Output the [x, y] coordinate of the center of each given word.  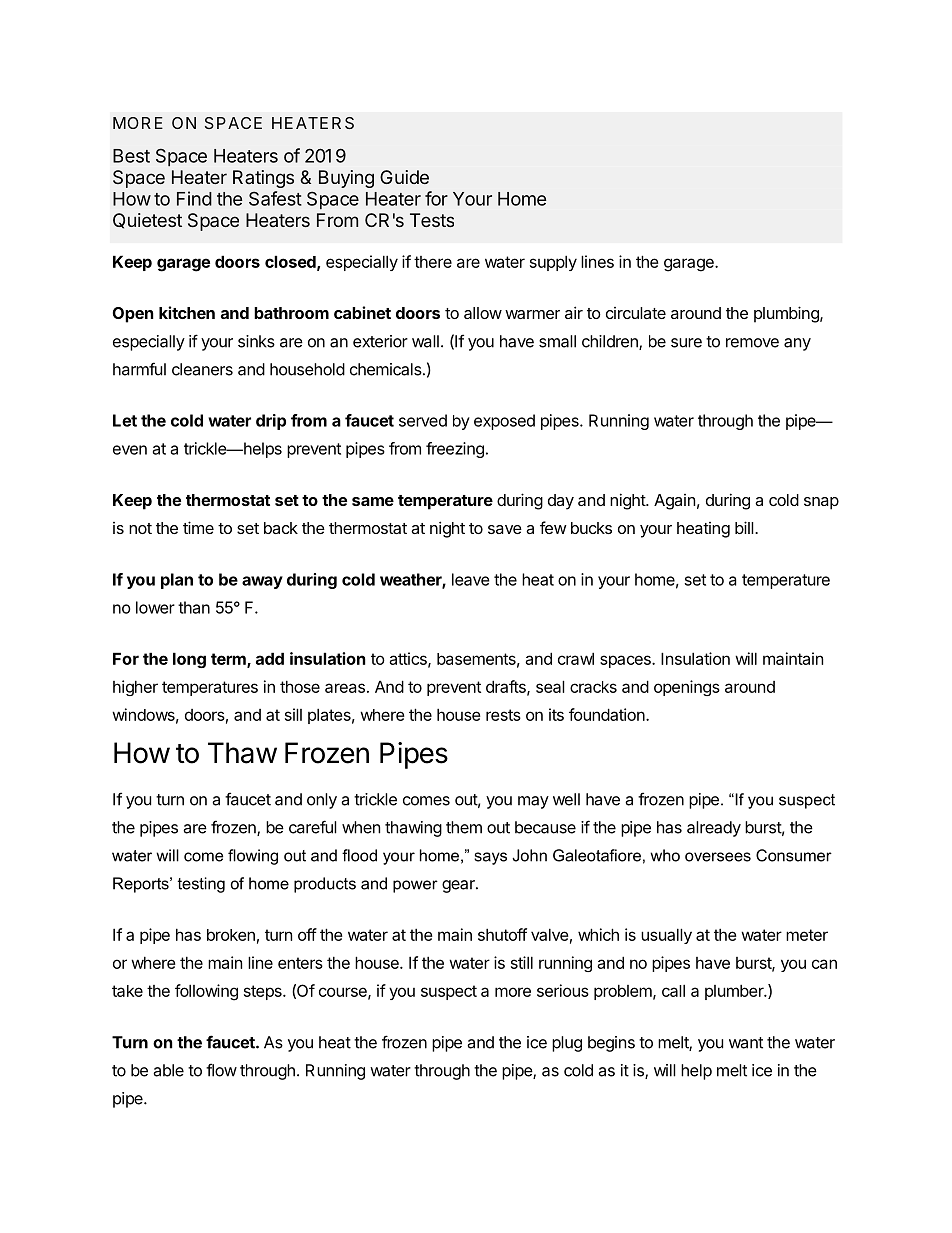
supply [553, 263]
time [198, 527]
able [168, 1070]
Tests [432, 220]
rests [503, 715]
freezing [455, 450]
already [714, 829]
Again [674, 502]
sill [293, 714]
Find [194, 198]
